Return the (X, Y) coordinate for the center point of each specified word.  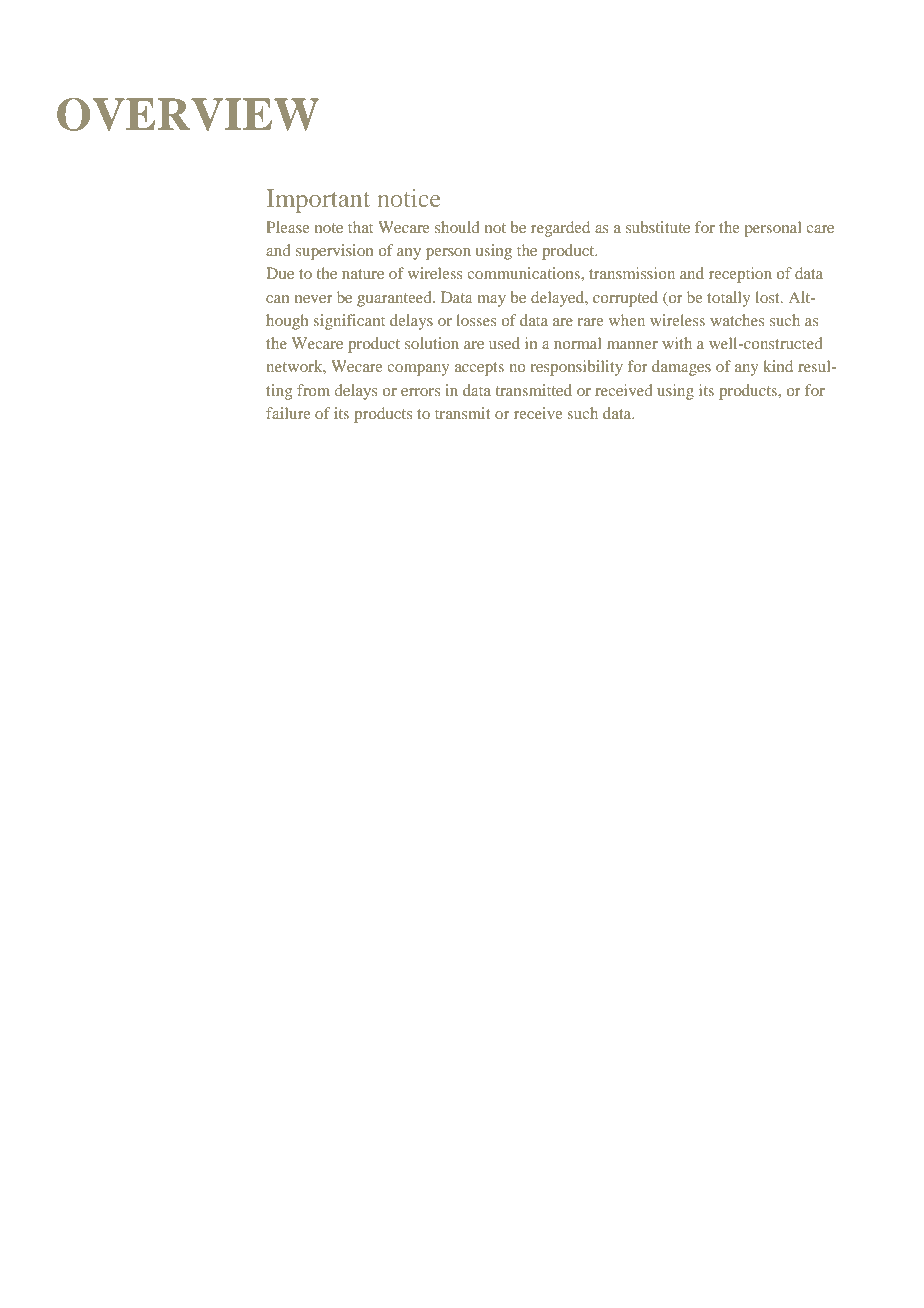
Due (280, 273)
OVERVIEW (188, 114)
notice (409, 198)
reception (740, 275)
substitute (658, 227)
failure (288, 413)
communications (524, 273)
